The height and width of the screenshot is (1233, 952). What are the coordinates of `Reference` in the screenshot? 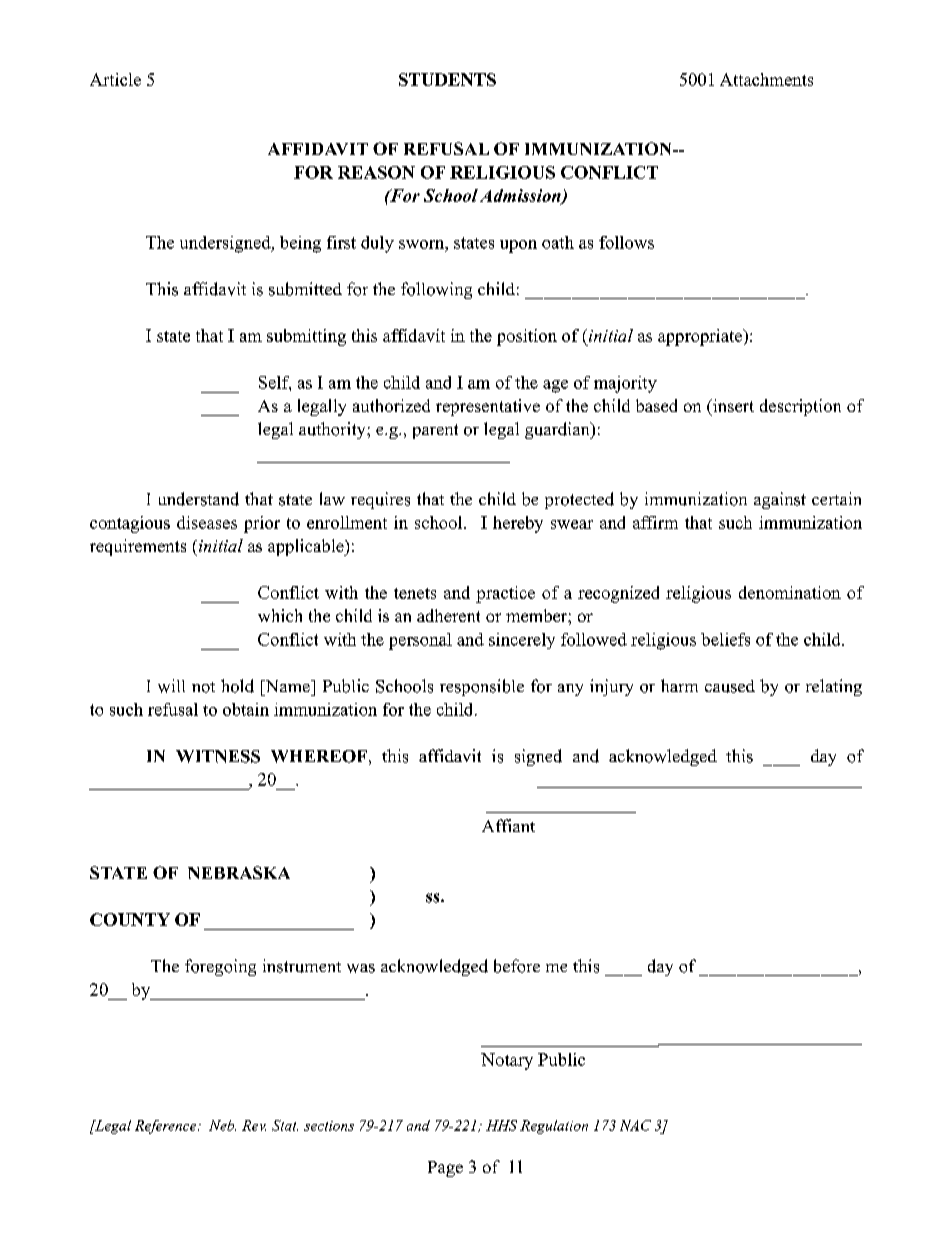 It's located at (167, 1127).
